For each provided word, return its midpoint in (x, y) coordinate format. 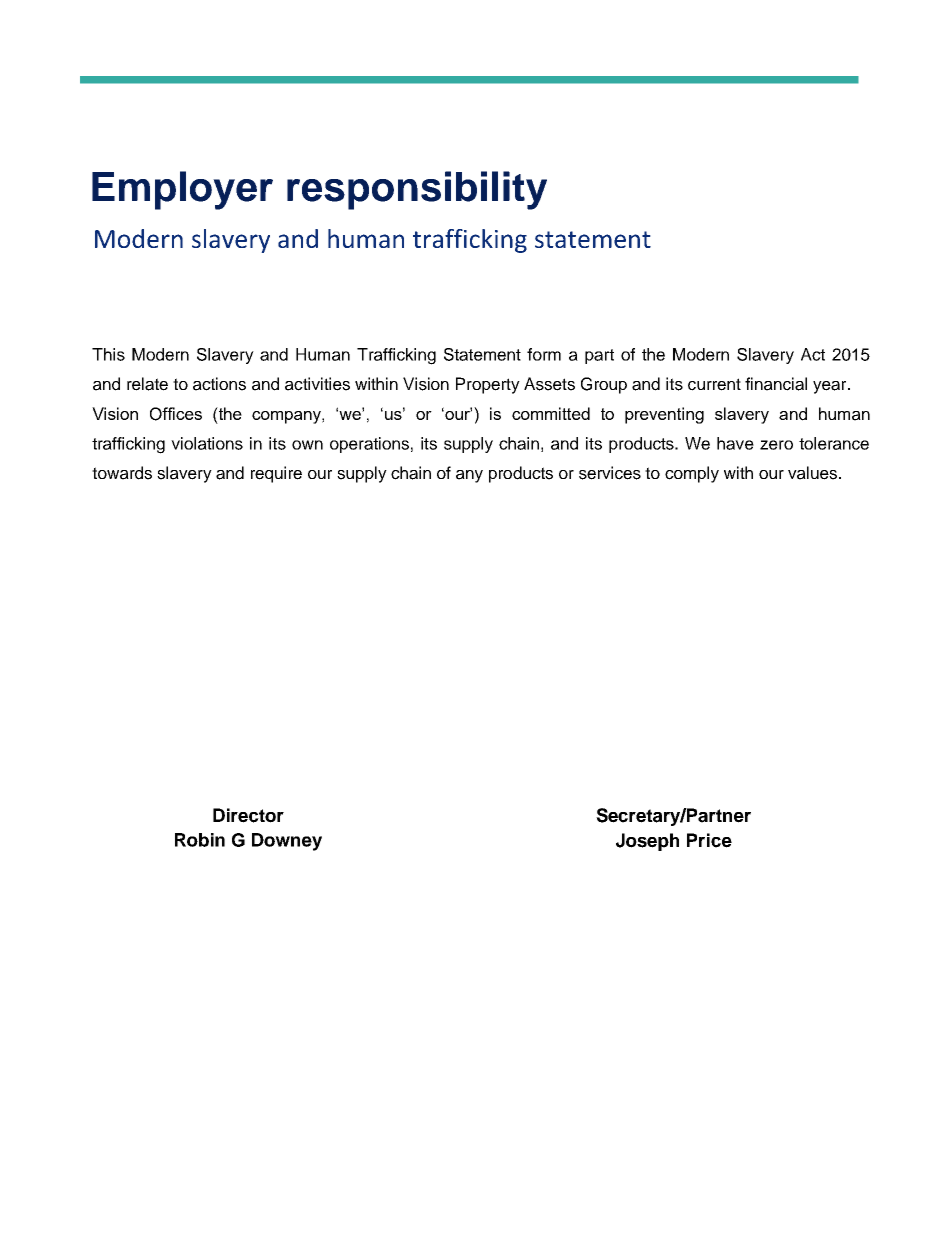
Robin (200, 840)
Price (709, 840)
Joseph (647, 842)
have (735, 443)
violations (207, 443)
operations (369, 445)
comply (692, 474)
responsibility (417, 190)
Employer (182, 190)
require (276, 474)
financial (776, 384)
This (108, 354)
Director (248, 815)
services (610, 473)
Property (488, 385)
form (544, 354)
